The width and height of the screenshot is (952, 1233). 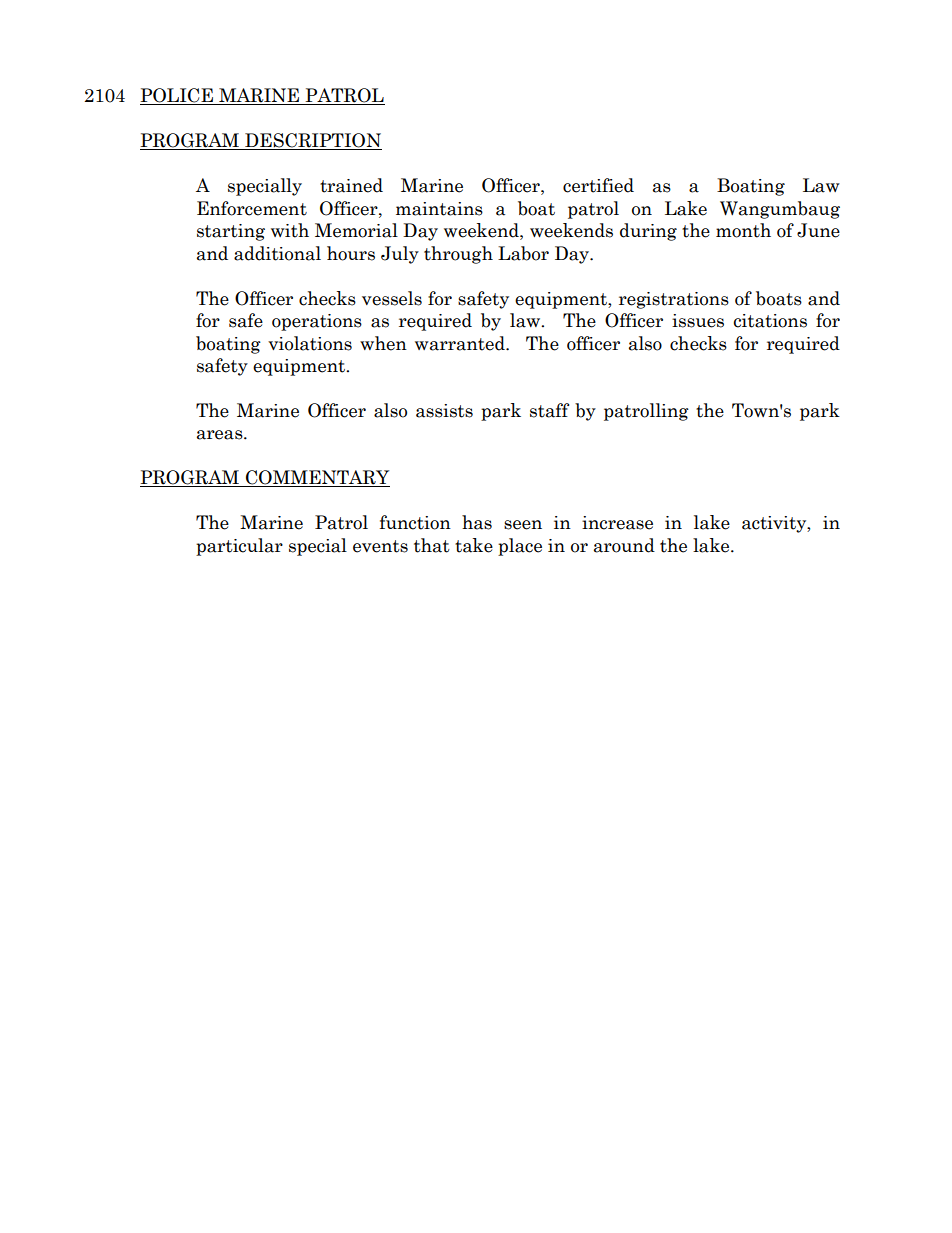 What do you see at coordinates (461, 343) in the screenshot?
I see `warranted` at bounding box center [461, 343].
